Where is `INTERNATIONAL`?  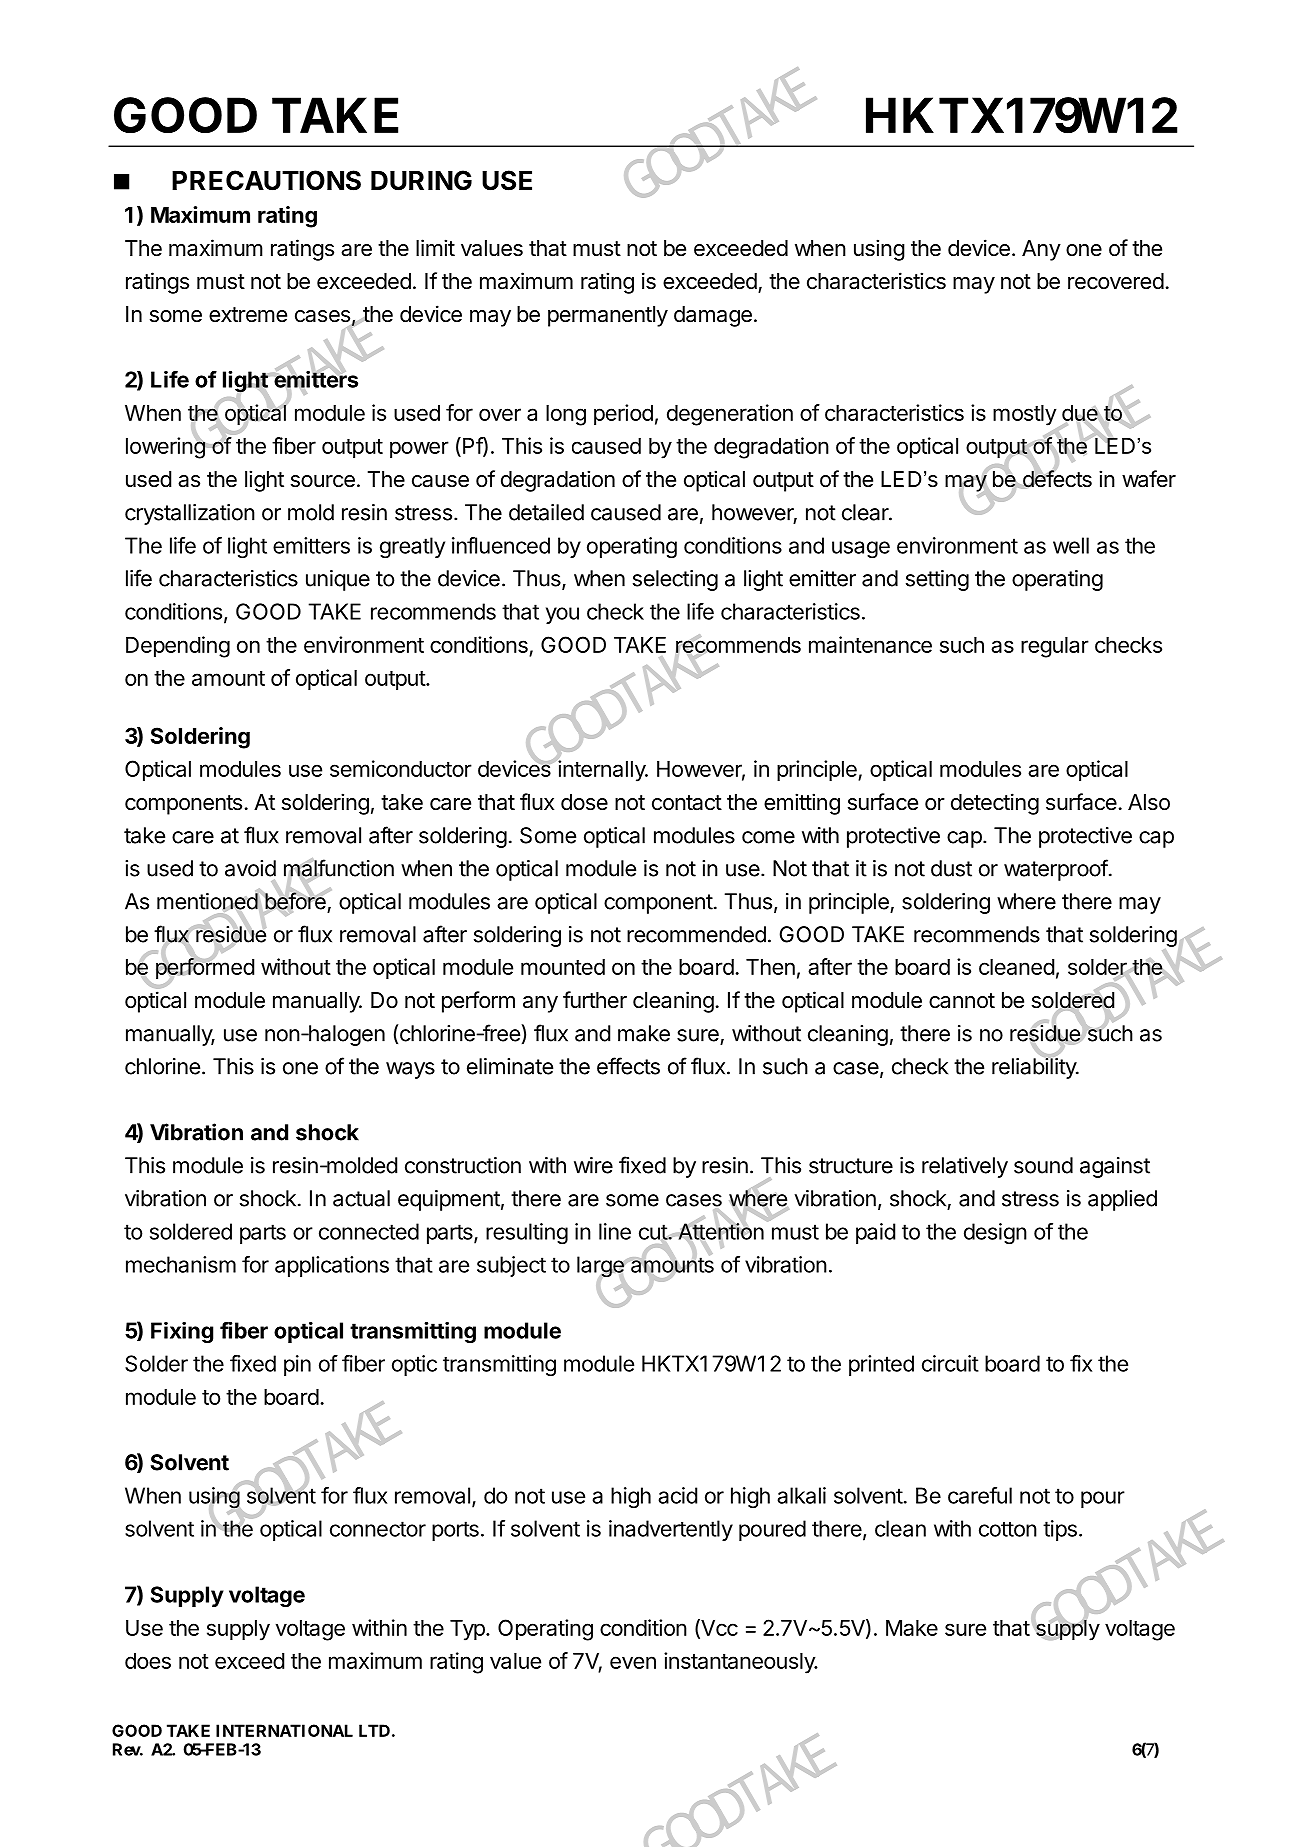 INTERNATIONAL is located at coordinates (284, 1730).
